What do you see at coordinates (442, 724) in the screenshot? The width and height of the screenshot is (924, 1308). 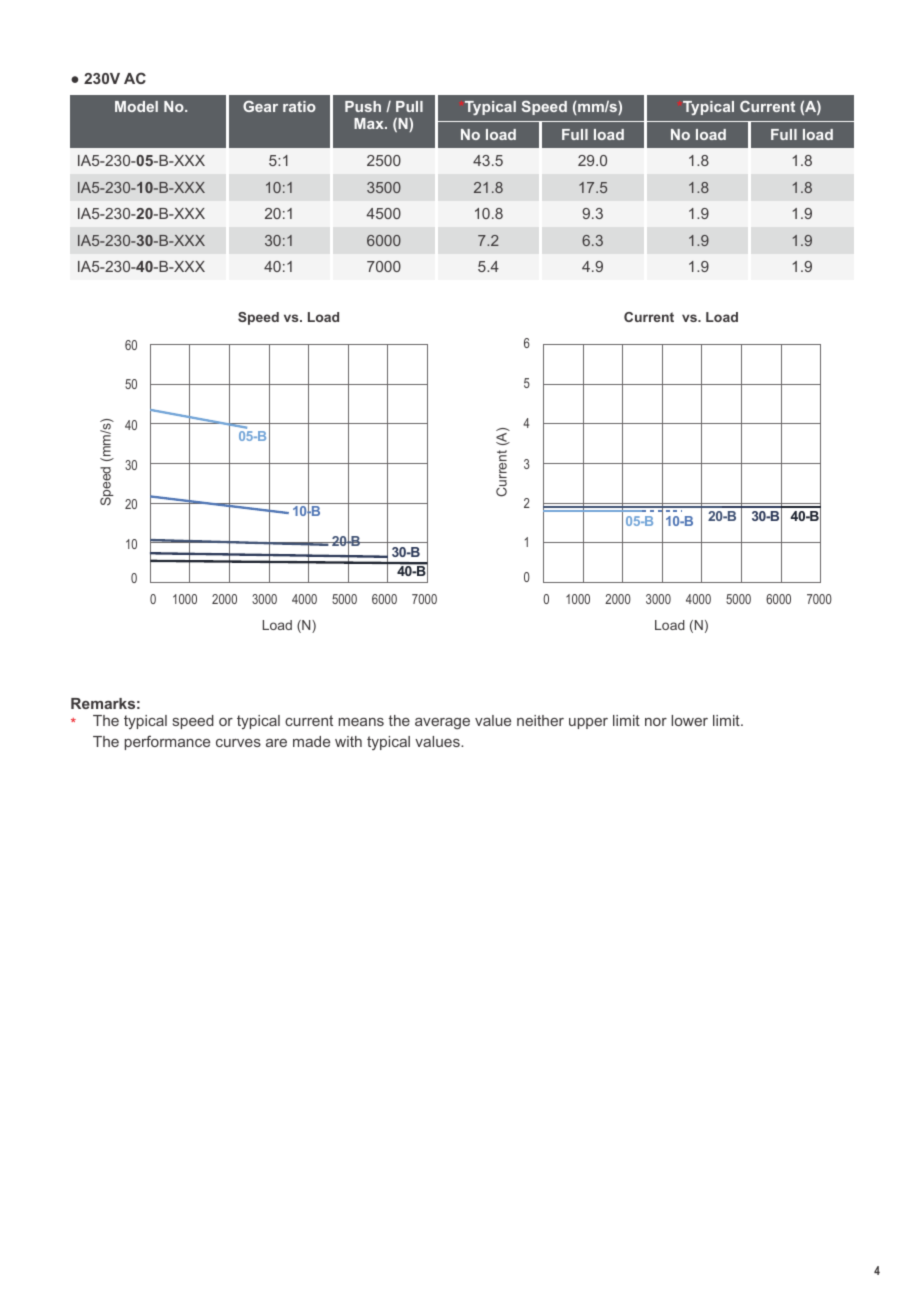 I see `average` at bounding box center [442, 724].
